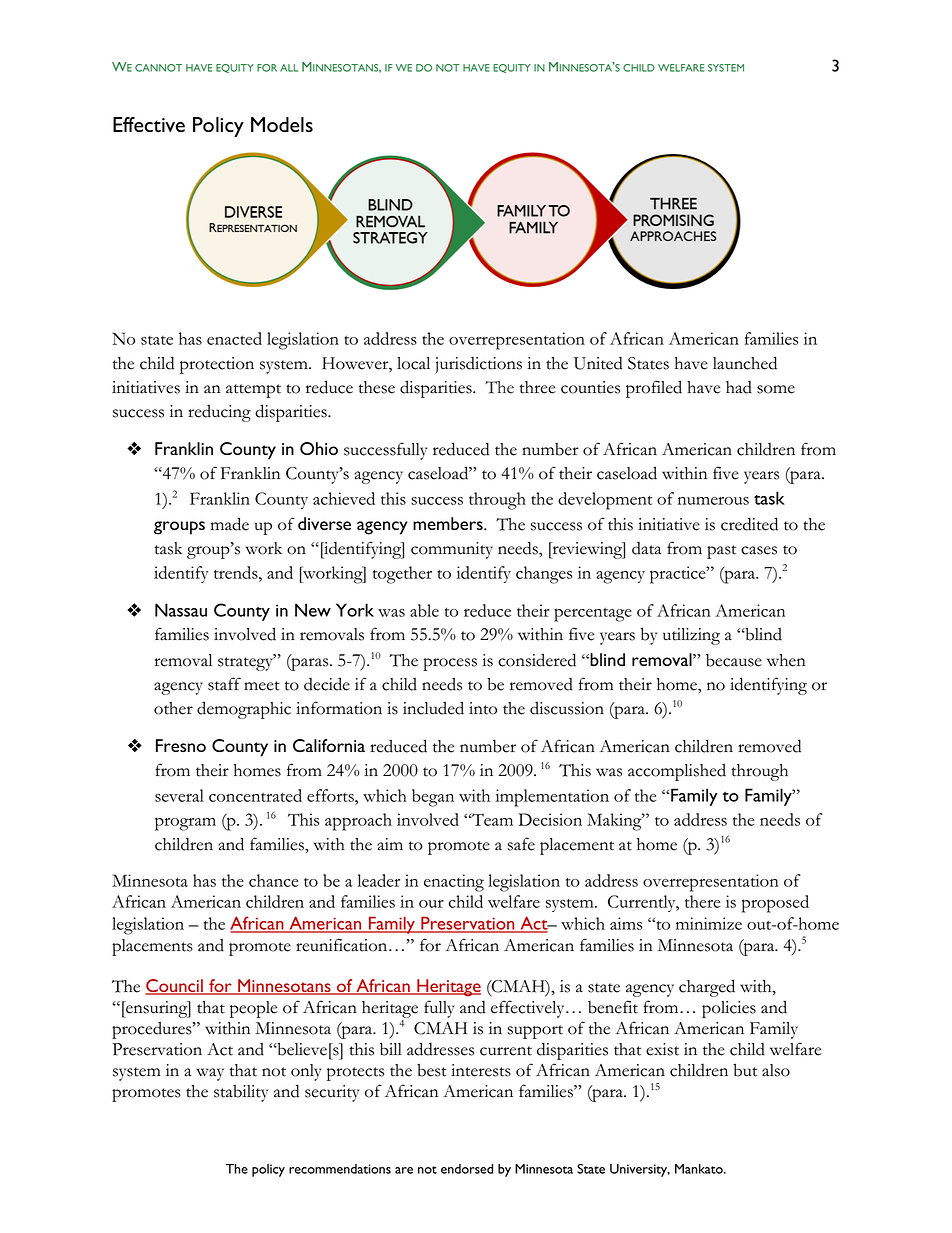  Describe the element at coordinates (289, 68) in the screenshot. I see `ALL` at that location.
